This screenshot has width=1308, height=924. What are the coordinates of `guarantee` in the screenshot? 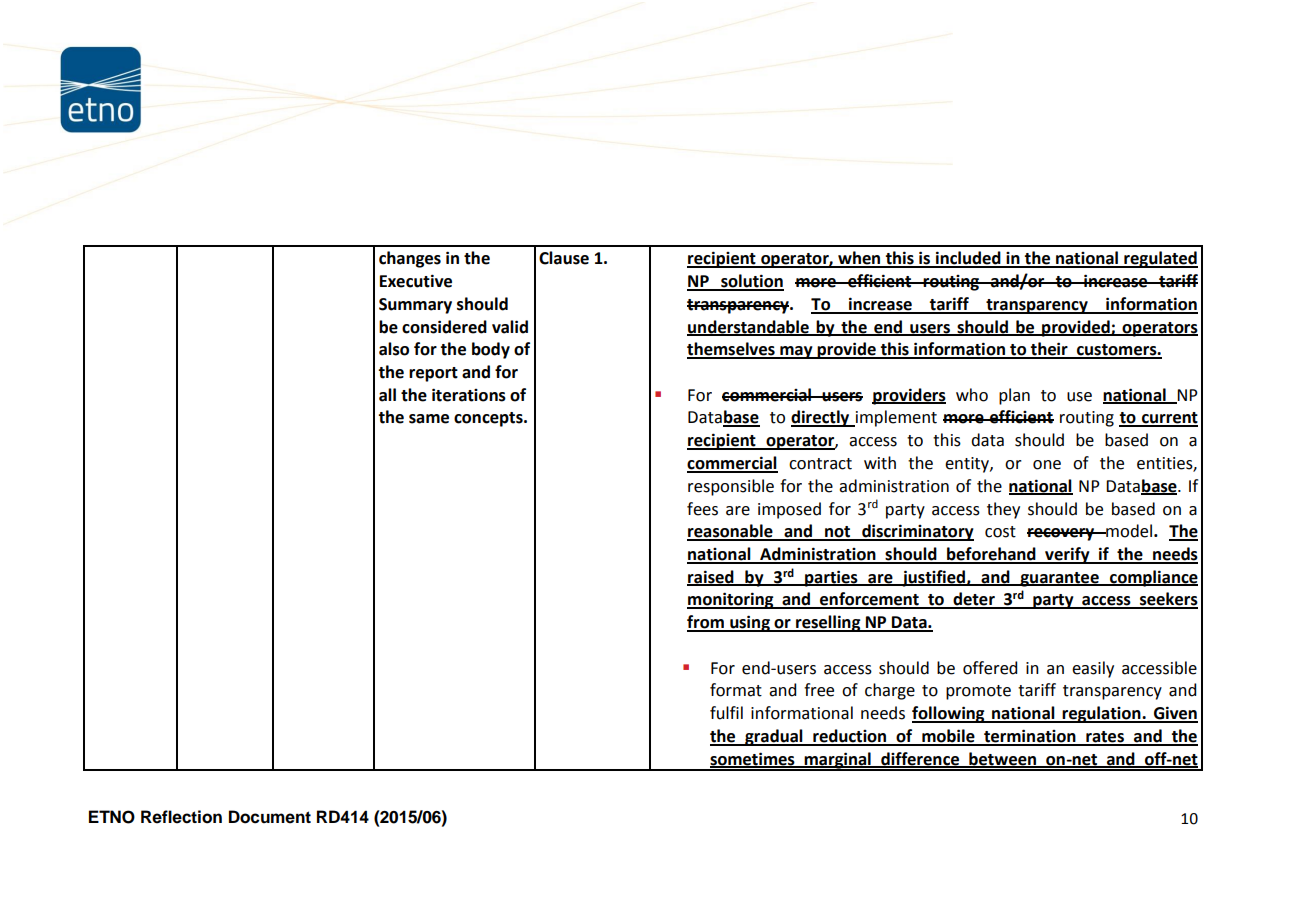 It's located at (1059, 579).
